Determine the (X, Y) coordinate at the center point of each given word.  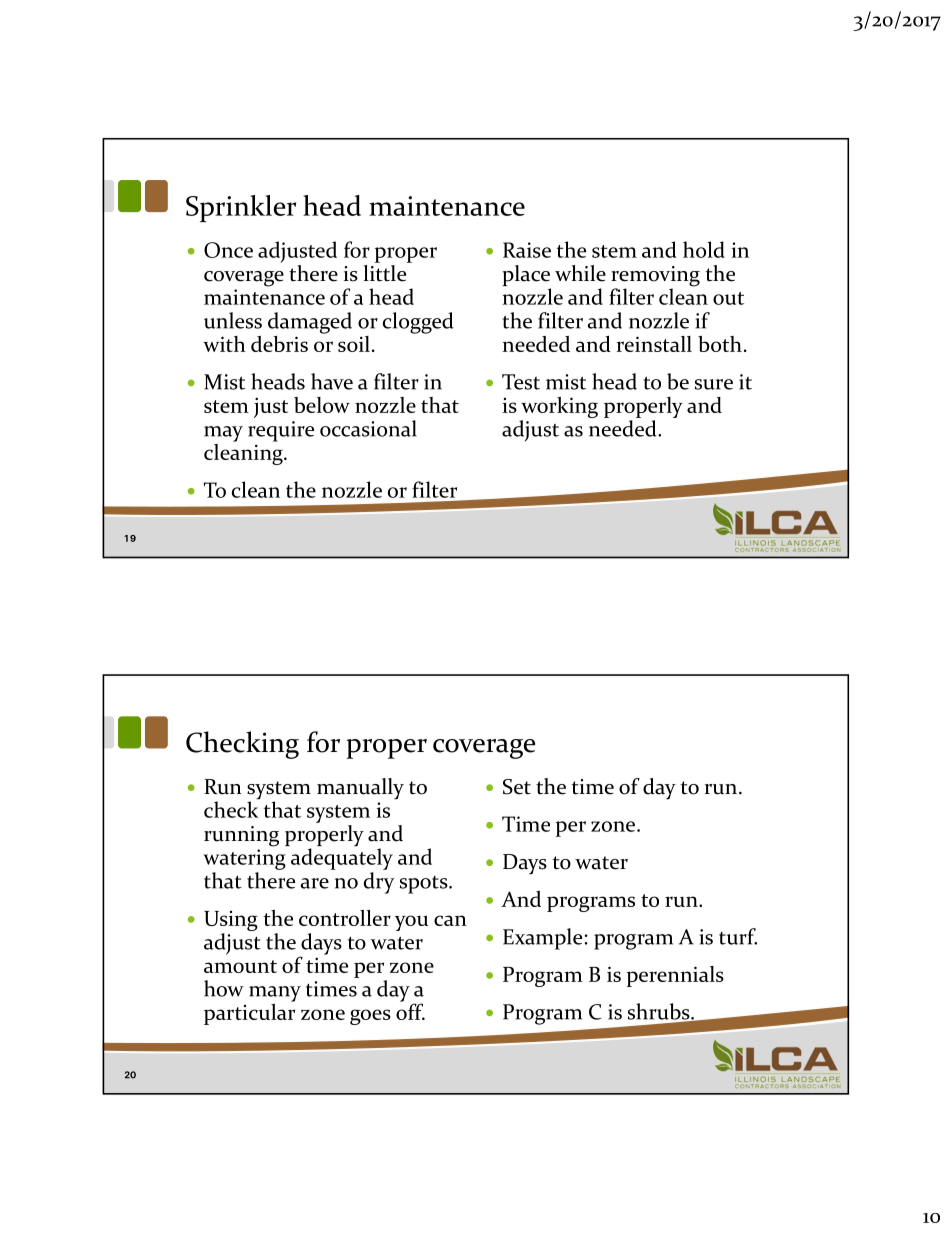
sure (714, 384)
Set (517, 787)
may (223, 434)
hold (704, 249)
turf (738, 936)
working (559, 409)
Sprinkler (241, 208)
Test (521, 382)
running (241, 836)
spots (425, 885)
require (281, 431)
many (275, 994)
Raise (527, 250)
